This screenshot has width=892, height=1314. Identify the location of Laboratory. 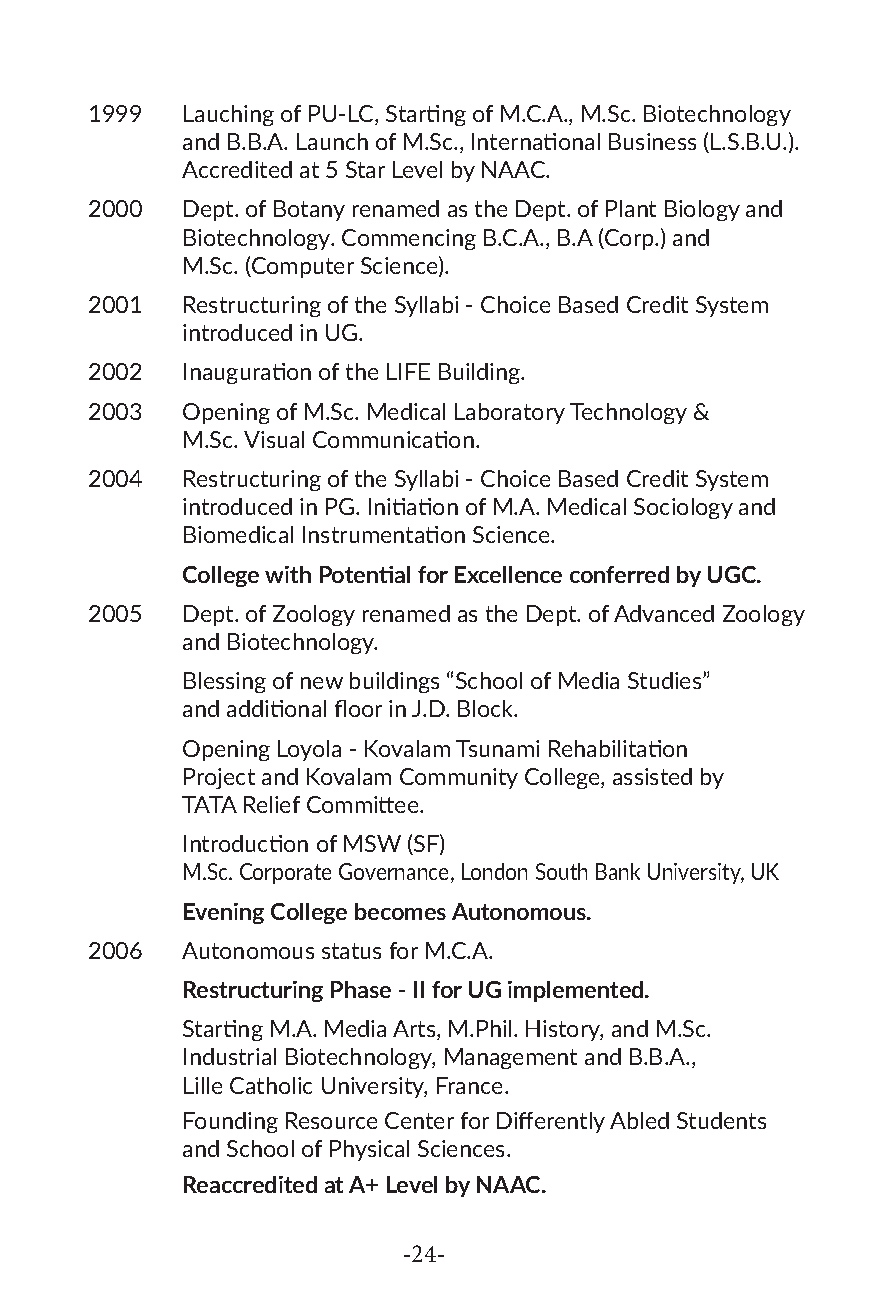
(510, 413).
